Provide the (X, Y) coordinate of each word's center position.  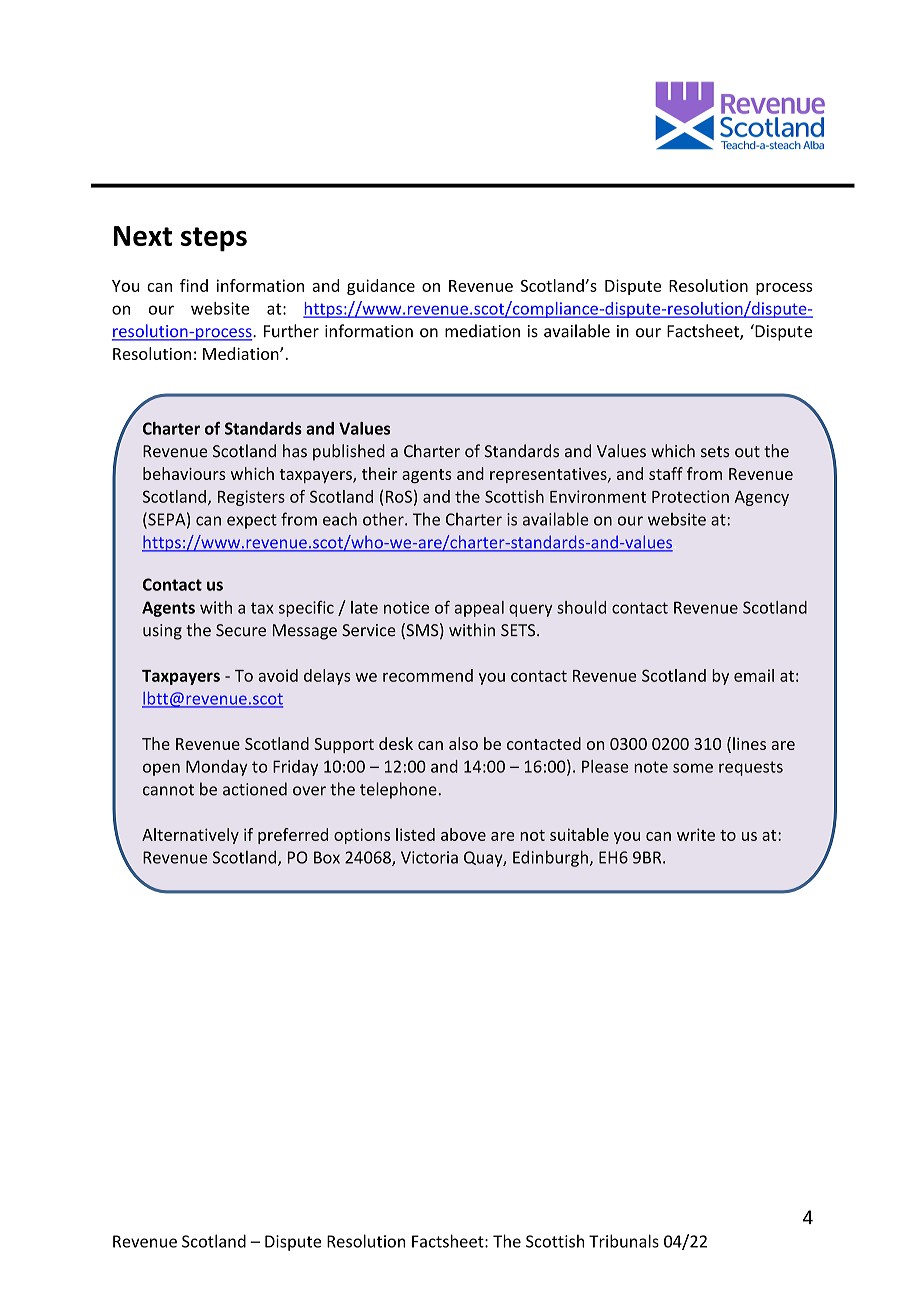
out (747, 452)
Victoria (429, 857)
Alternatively (190, 836)
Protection (690, 496)
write (696, 834)
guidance (381, 287)
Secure (241, 630)
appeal (479, 609)
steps (214, 239)
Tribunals (624, 1241)
